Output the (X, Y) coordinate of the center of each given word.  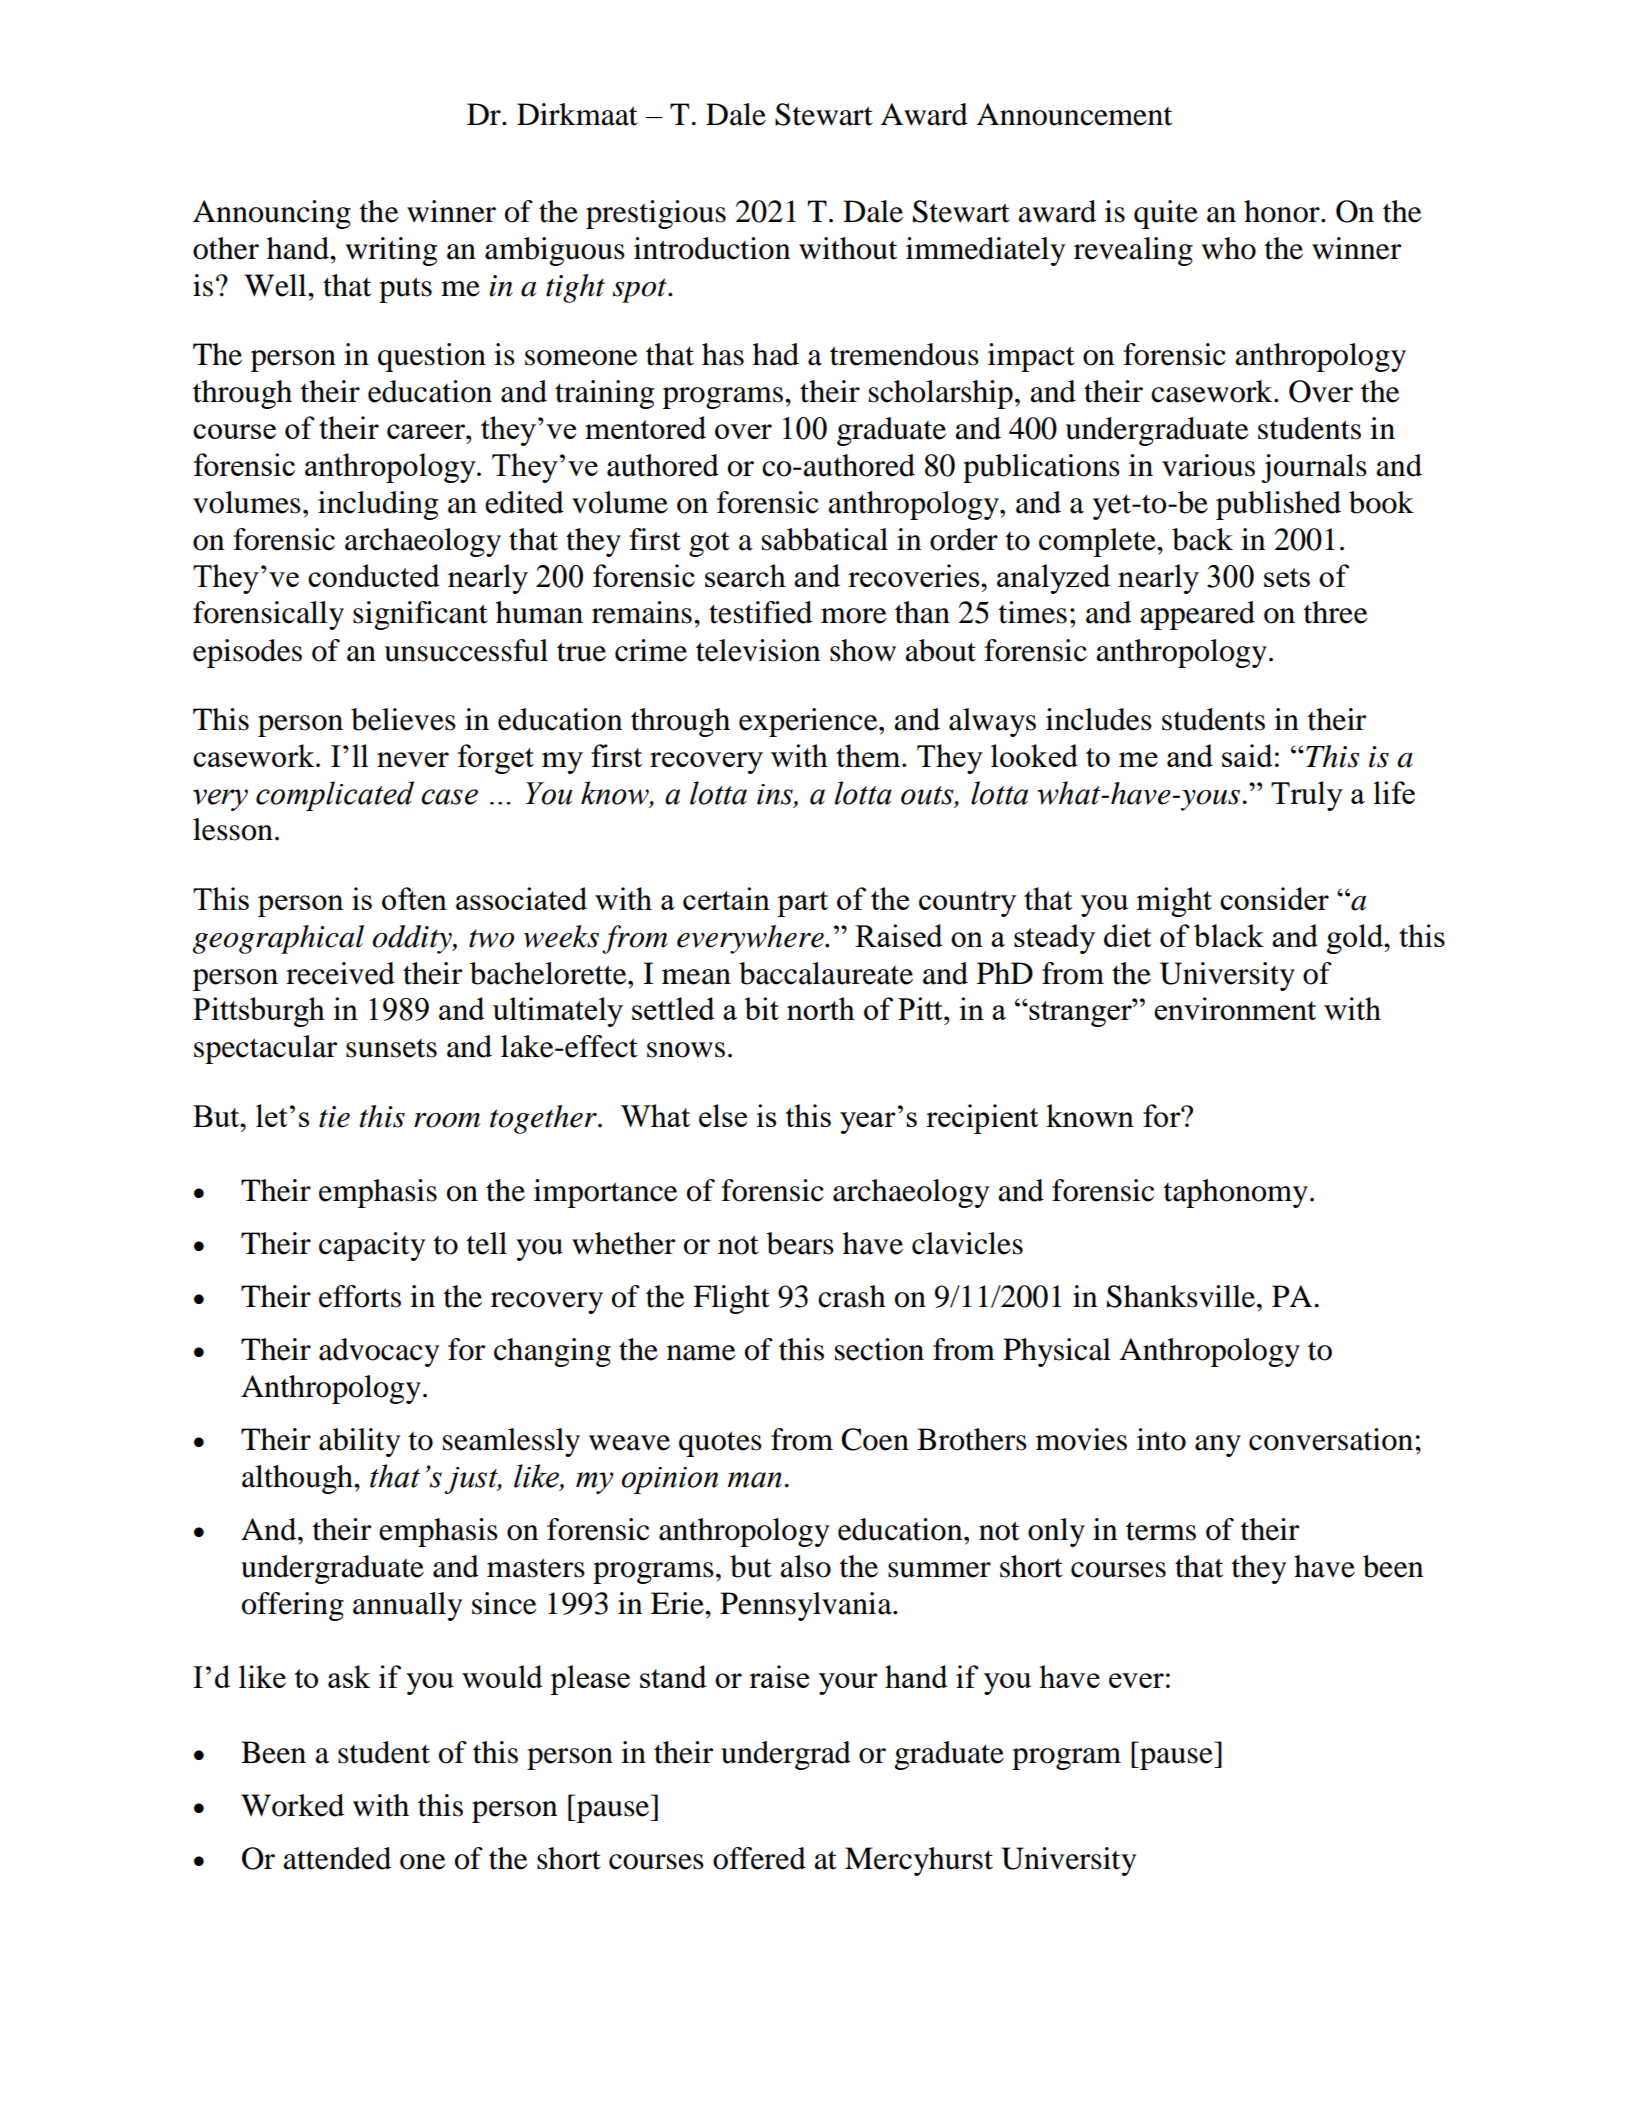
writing (391, 251)
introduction (712, 248)
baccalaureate (826, 973)
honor (1283, 211)
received (340, 973)
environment (1235, 1008)
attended (337, 1858)
